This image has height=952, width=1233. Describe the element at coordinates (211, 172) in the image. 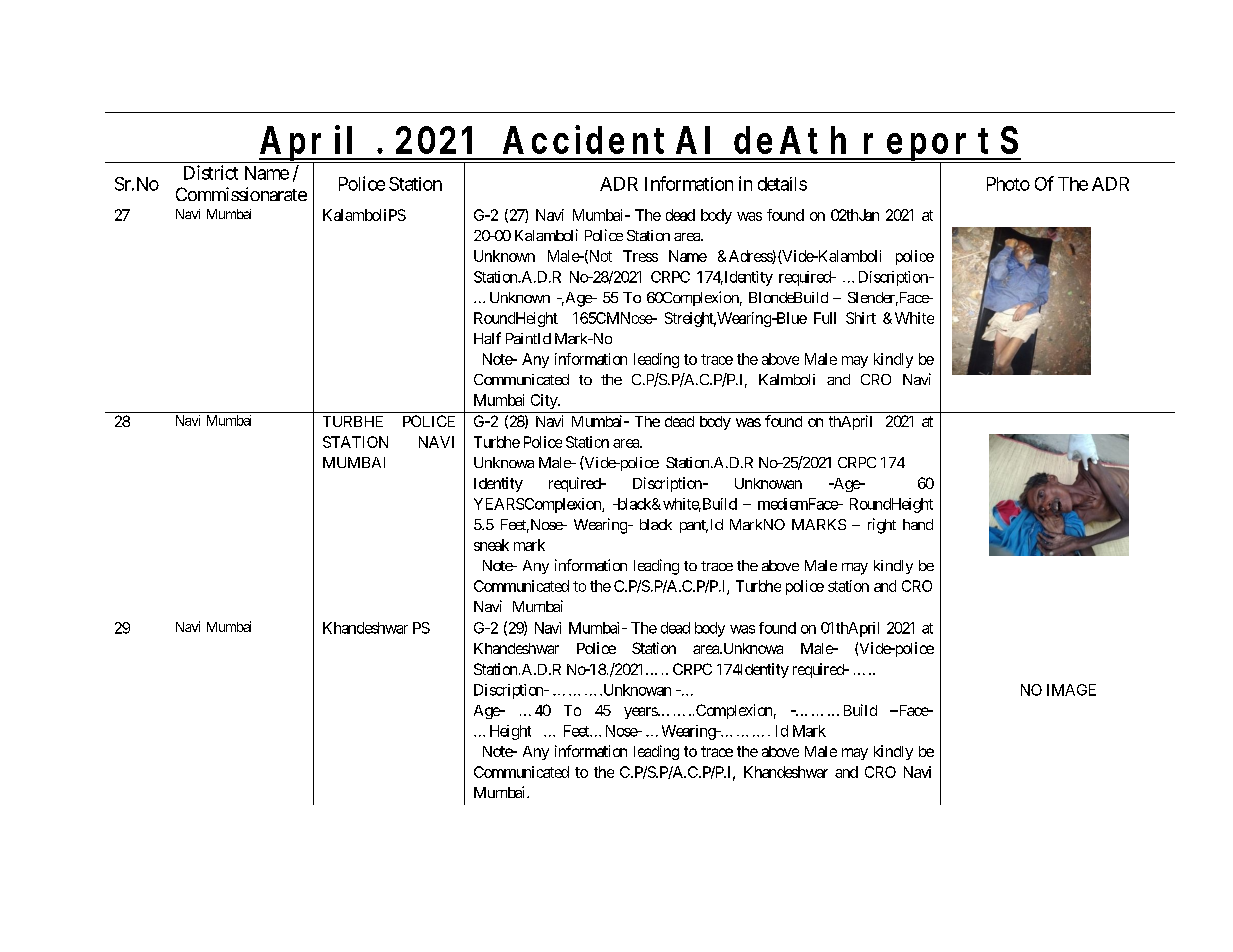

I see `District` at that location.
